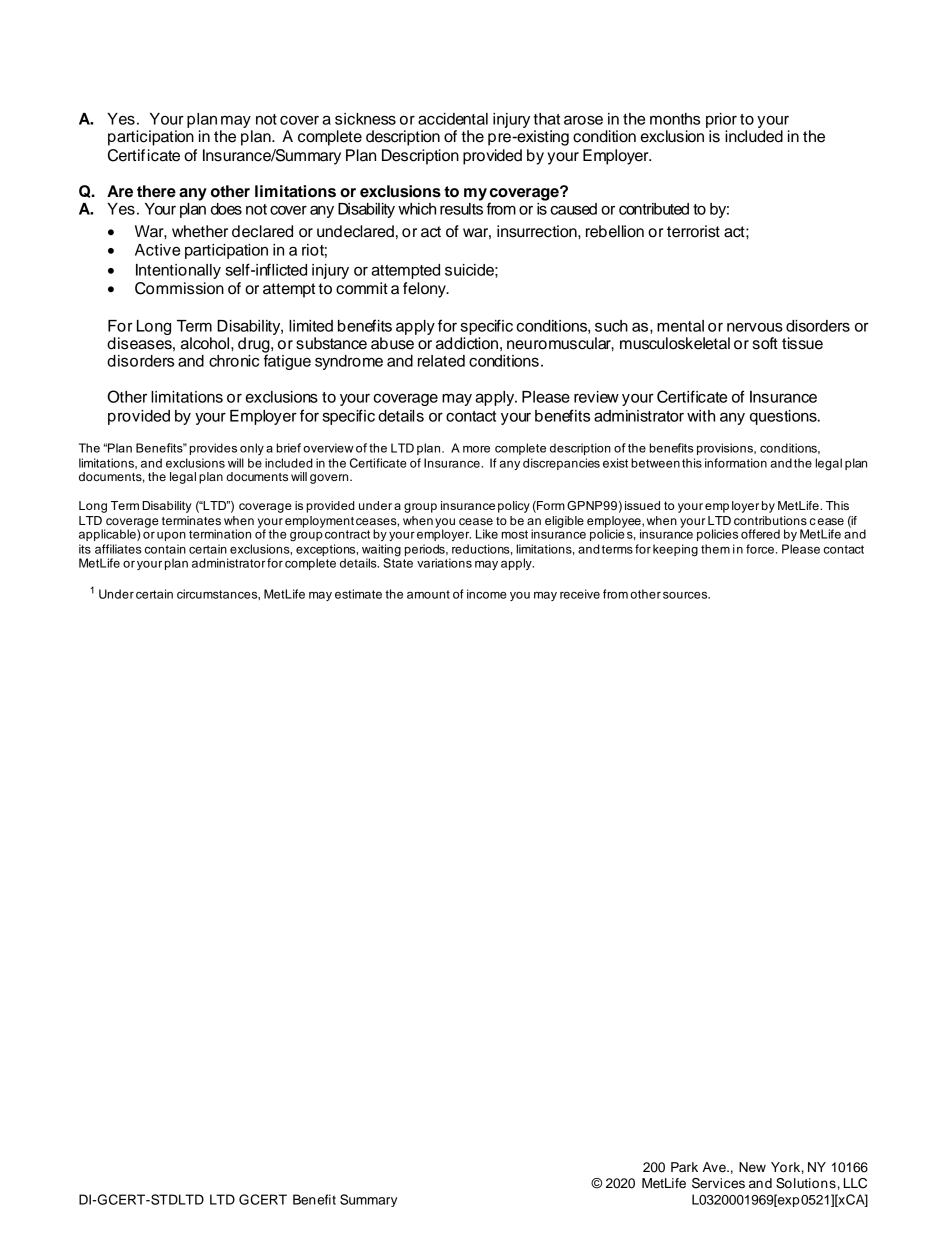 The width and height of the image is (952, 1233). I want to click on more, so click(476, 449).
